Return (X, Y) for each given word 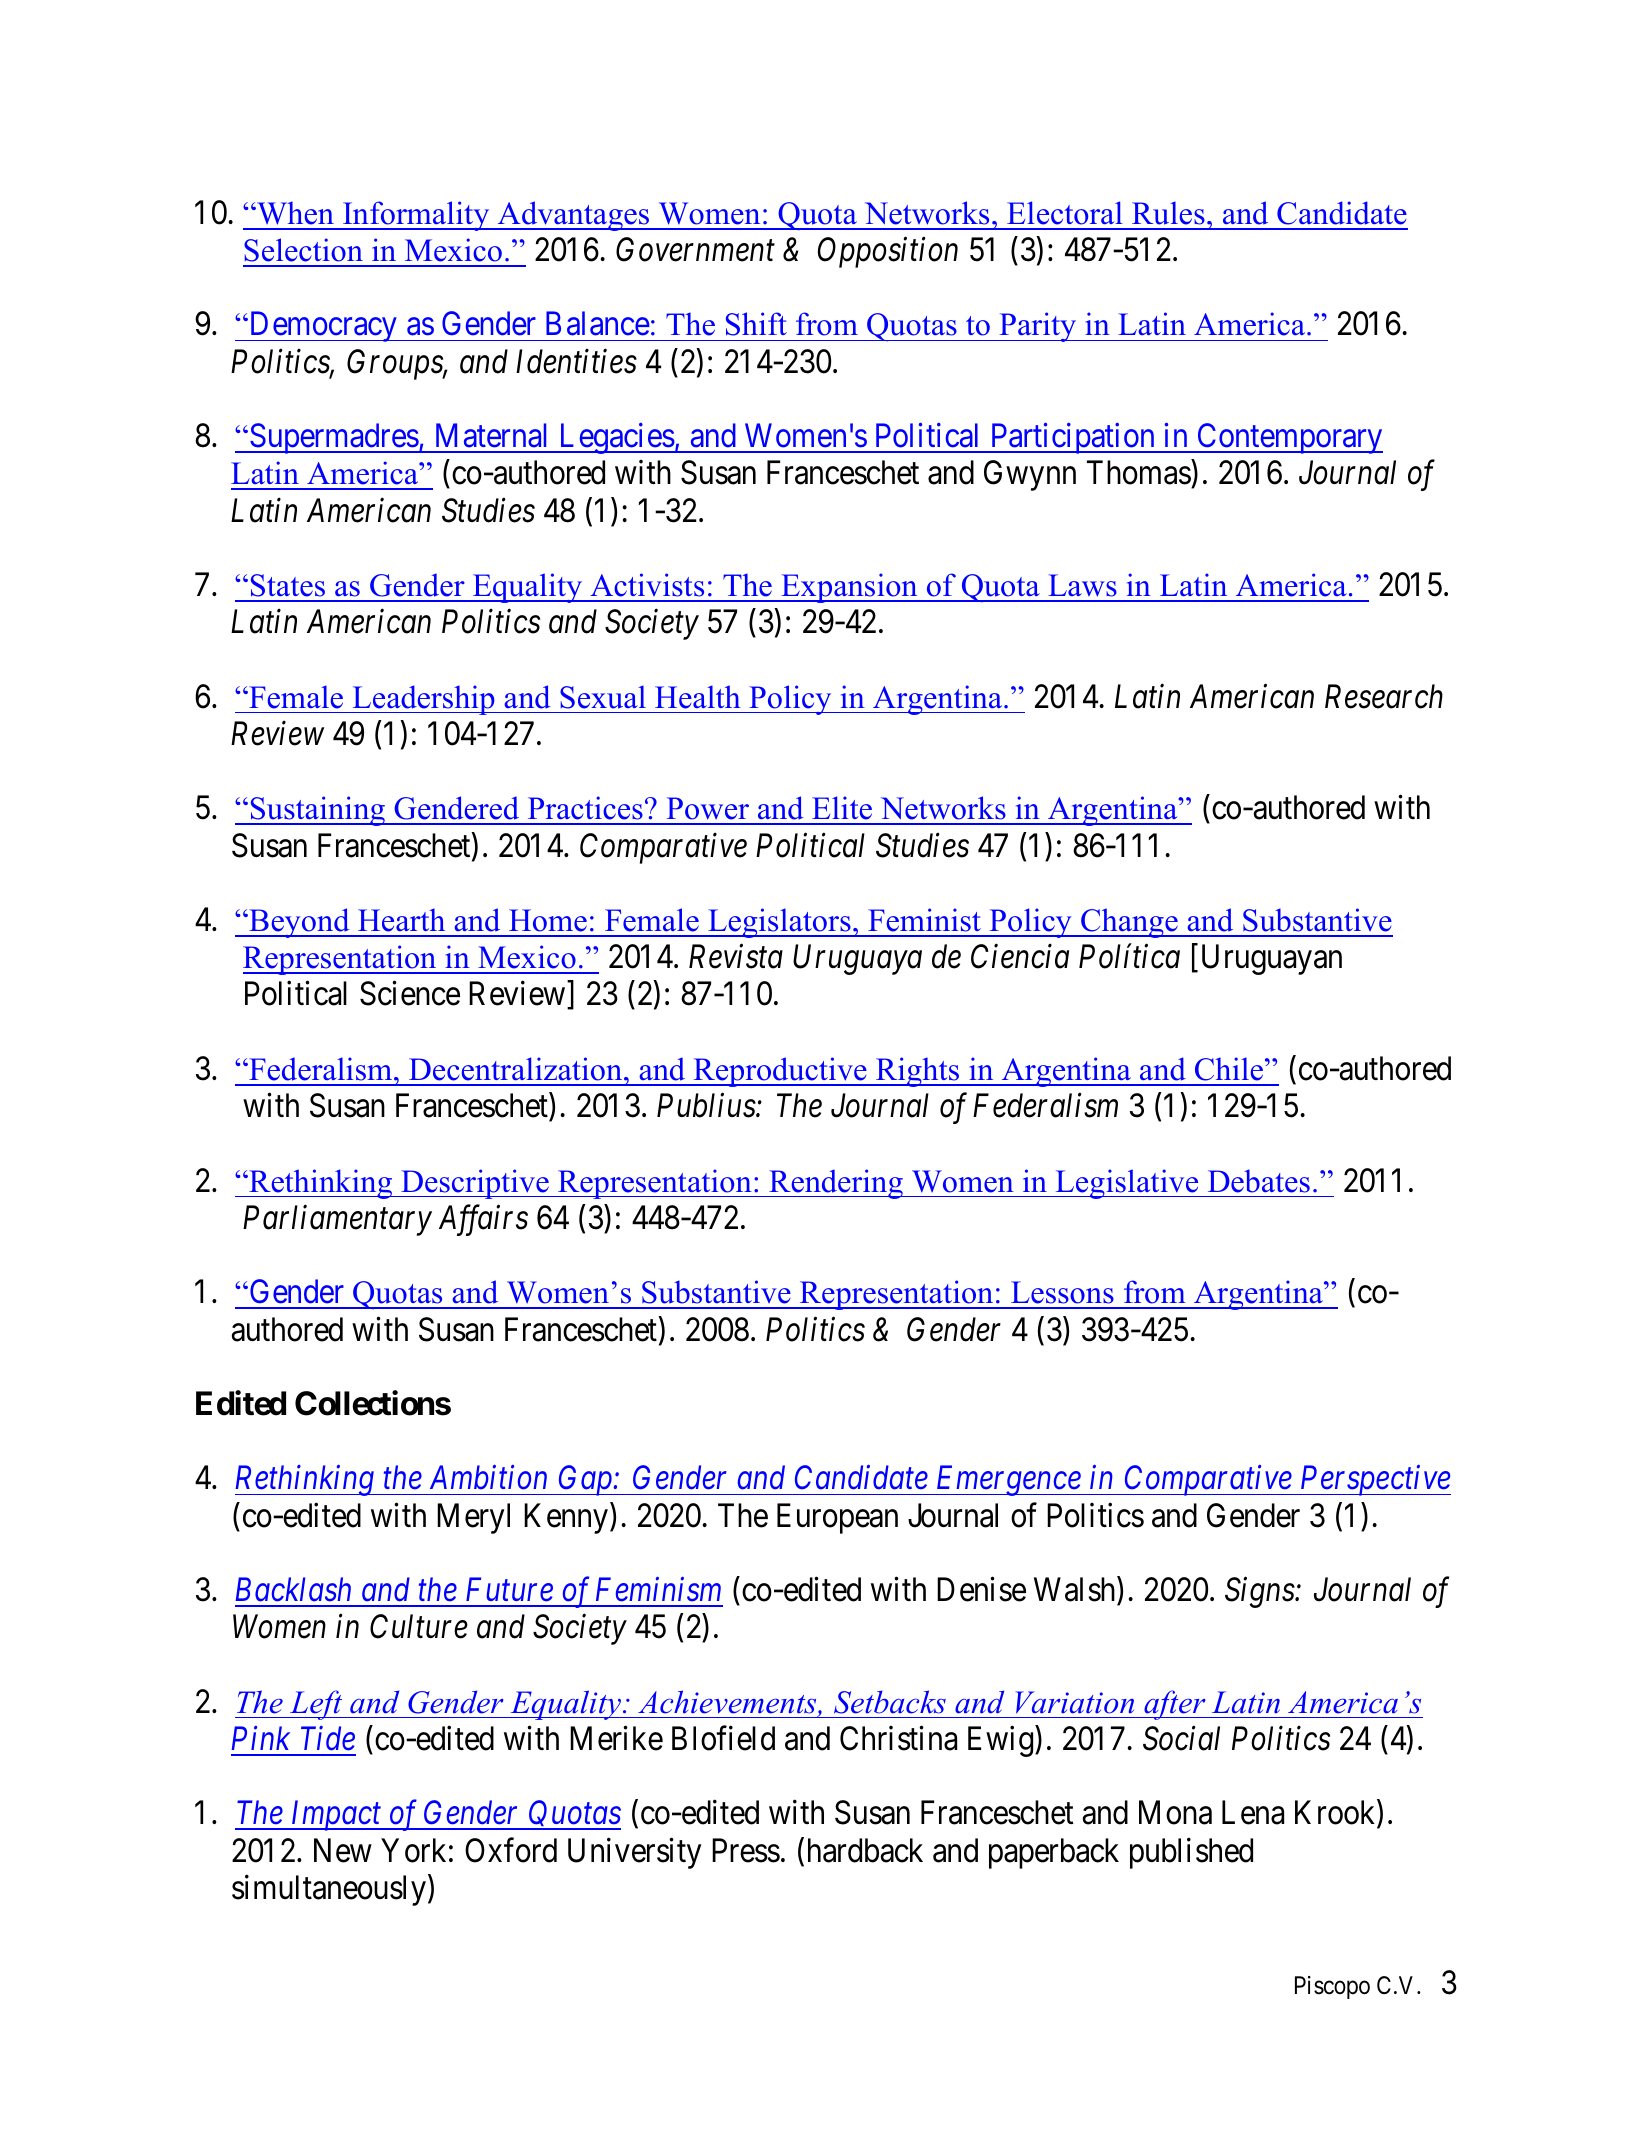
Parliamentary (337, 1220)
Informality (416, 216)
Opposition (888, 253)
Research (1384, 696)
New (343, 1850)
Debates (1259, 1181)
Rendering (836, 1184)
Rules (1168, 213)
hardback (865, 1850)
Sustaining (318, 811)
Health (697, 697)
